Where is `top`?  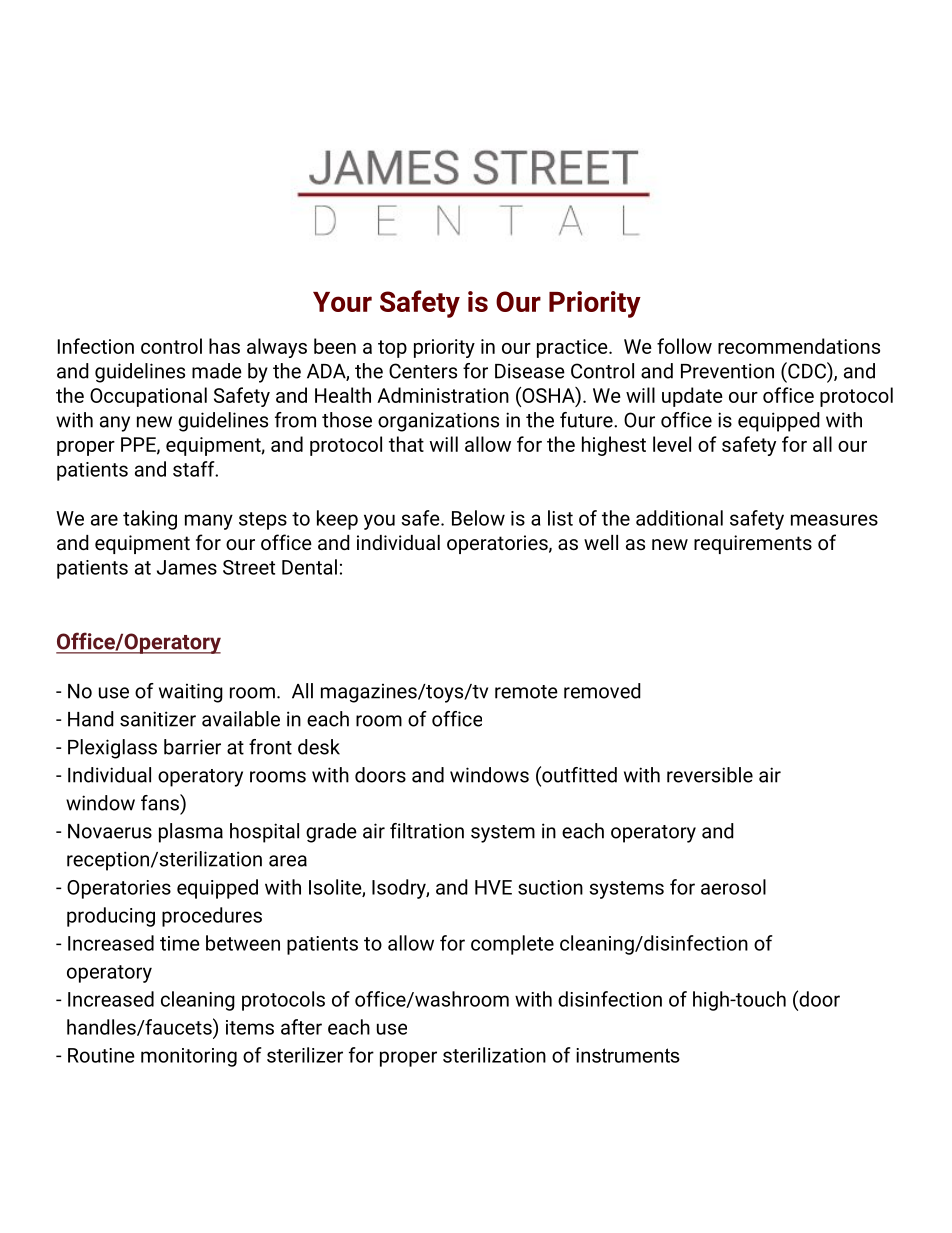
top is located at coordinates (392, 349).
